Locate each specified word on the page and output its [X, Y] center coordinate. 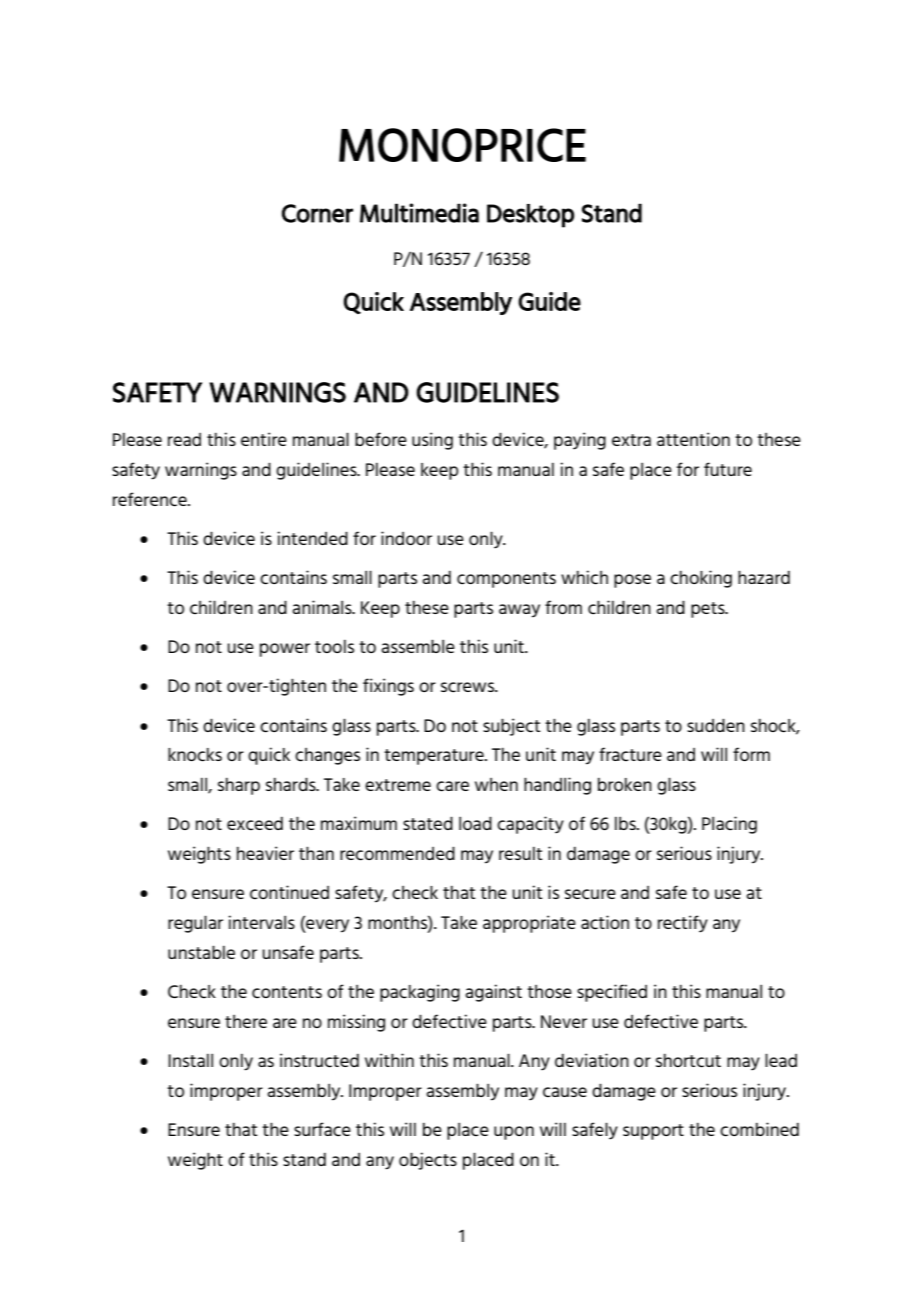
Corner [317, 213]
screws [469, 687]
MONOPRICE [462, 145]
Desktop [530, 216]
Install [190, 1060]
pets [709, 610]
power [285, 650]
